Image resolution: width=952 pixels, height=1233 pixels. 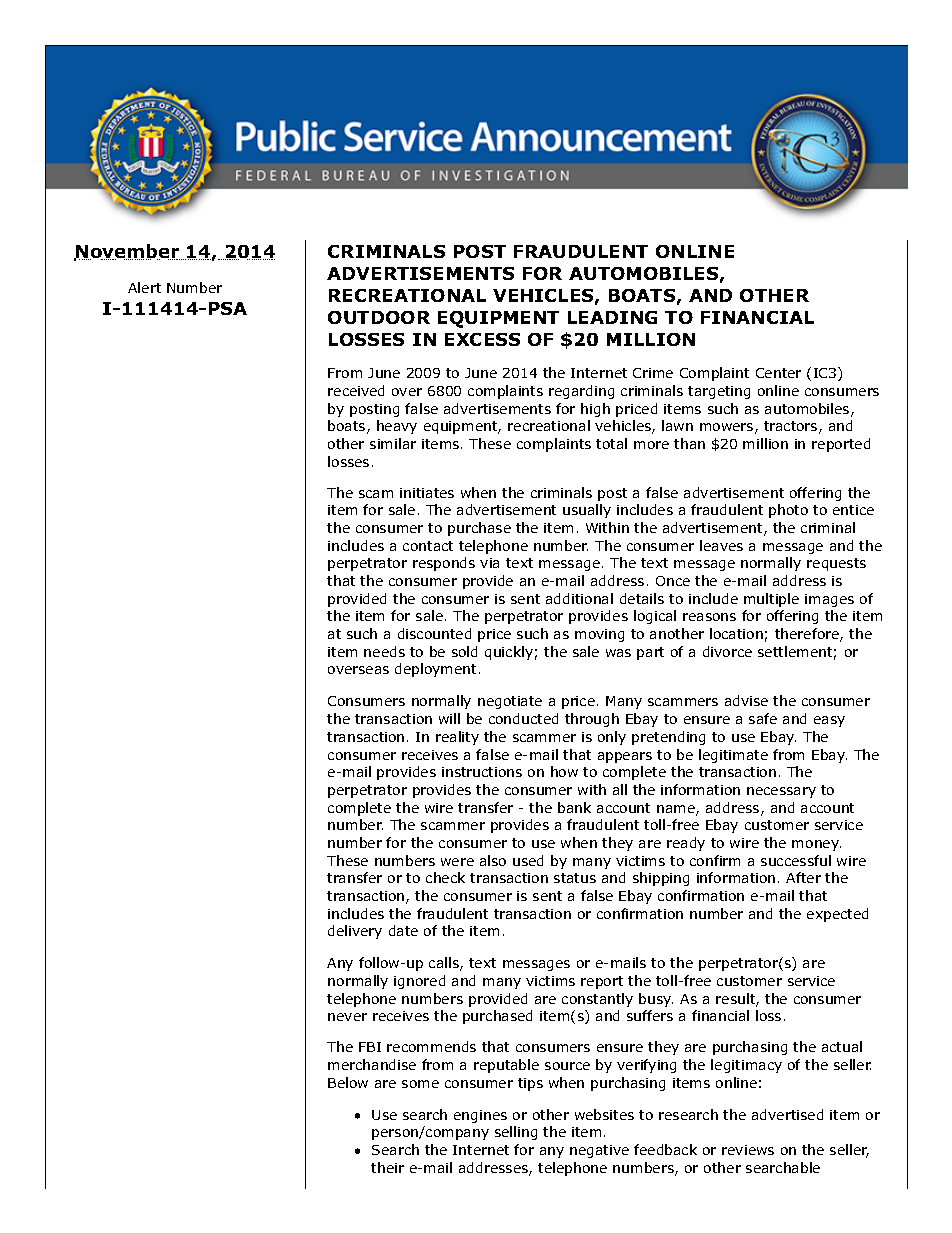 I want to click on EXCESS, so click(x=482, y=339).
